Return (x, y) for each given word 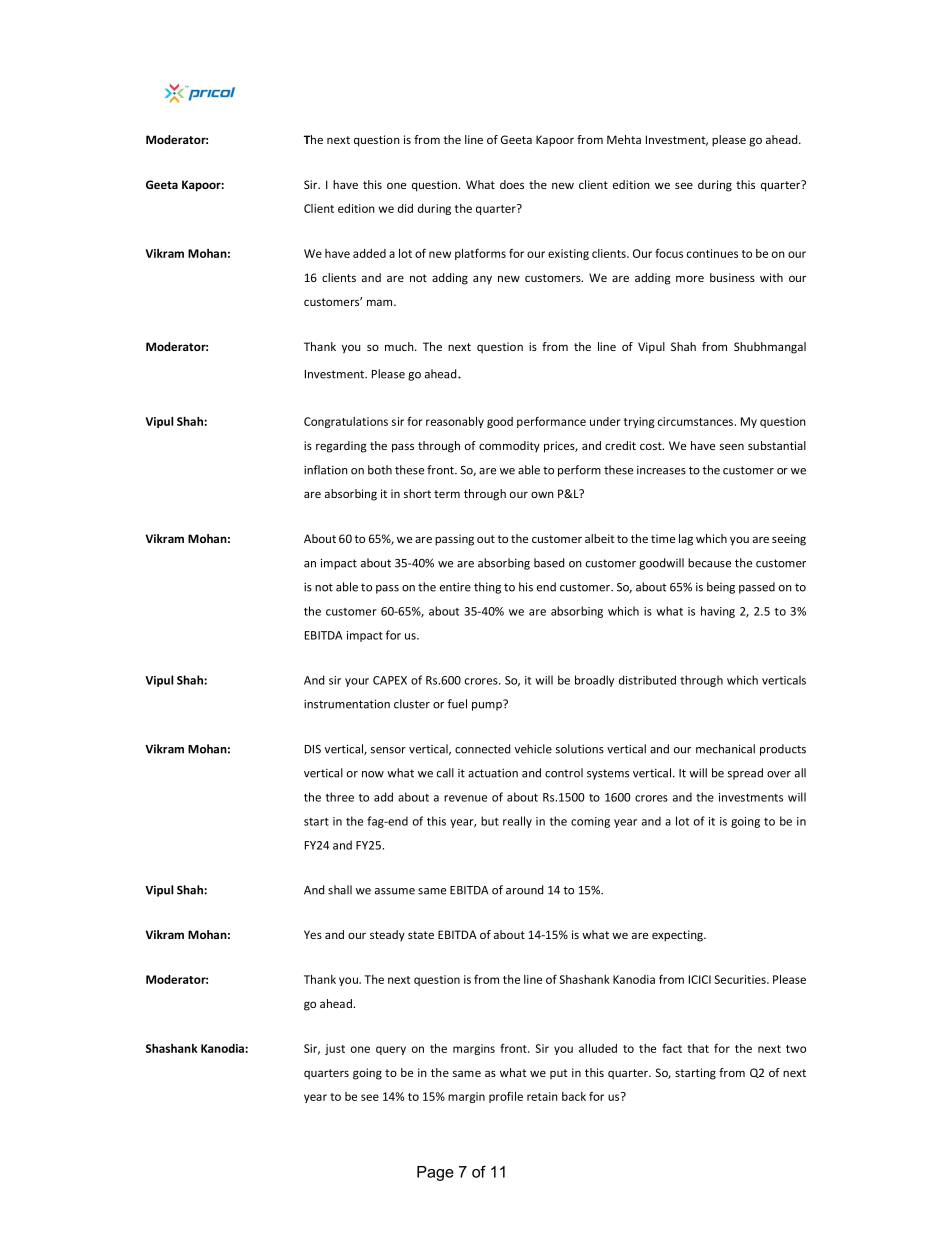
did (405, 208)
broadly (594, 681)
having (718, 612)
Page (435, 1173)
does (512, 184)
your (357, 682)
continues (712, 253)
